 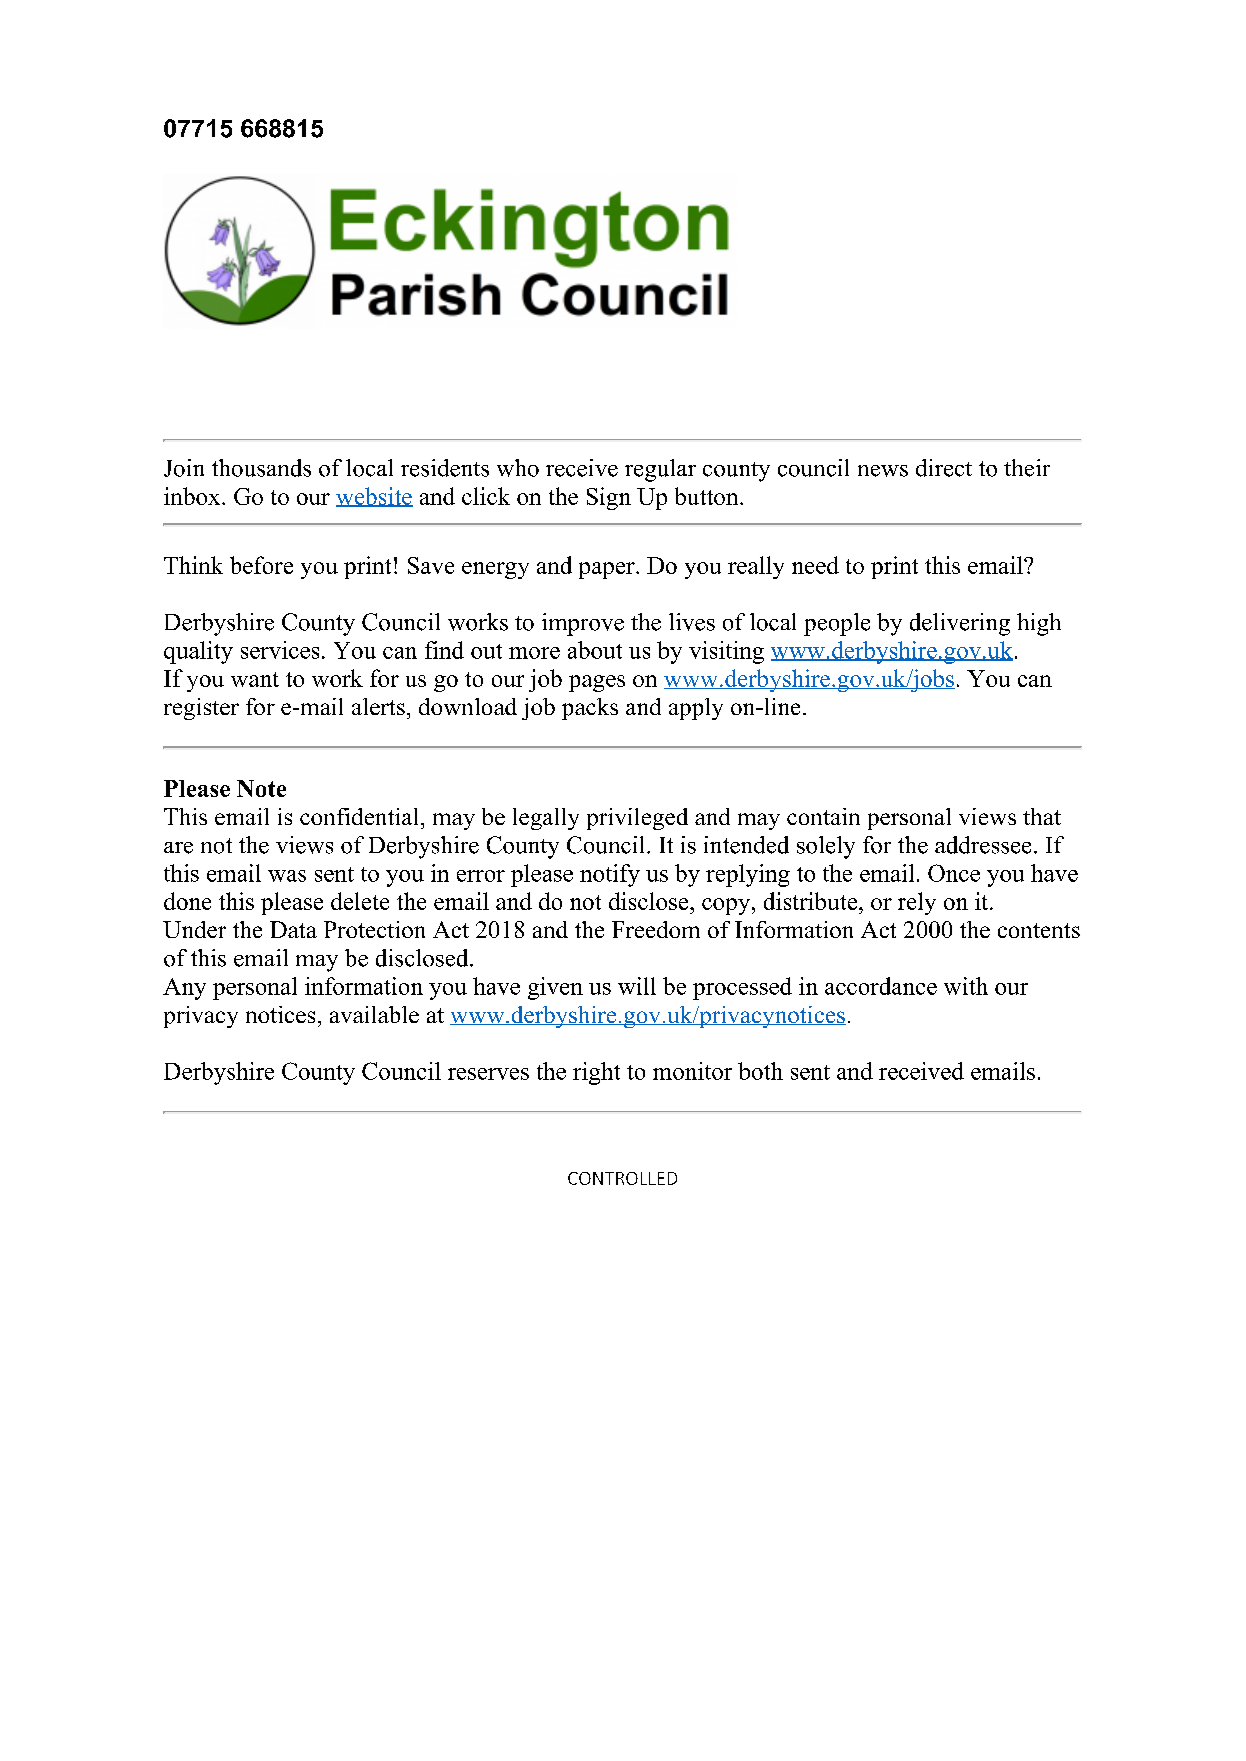 What do you see at coordinates (201, 709) in the screenshot?
I see `register` at bounding box center [201, 709].
